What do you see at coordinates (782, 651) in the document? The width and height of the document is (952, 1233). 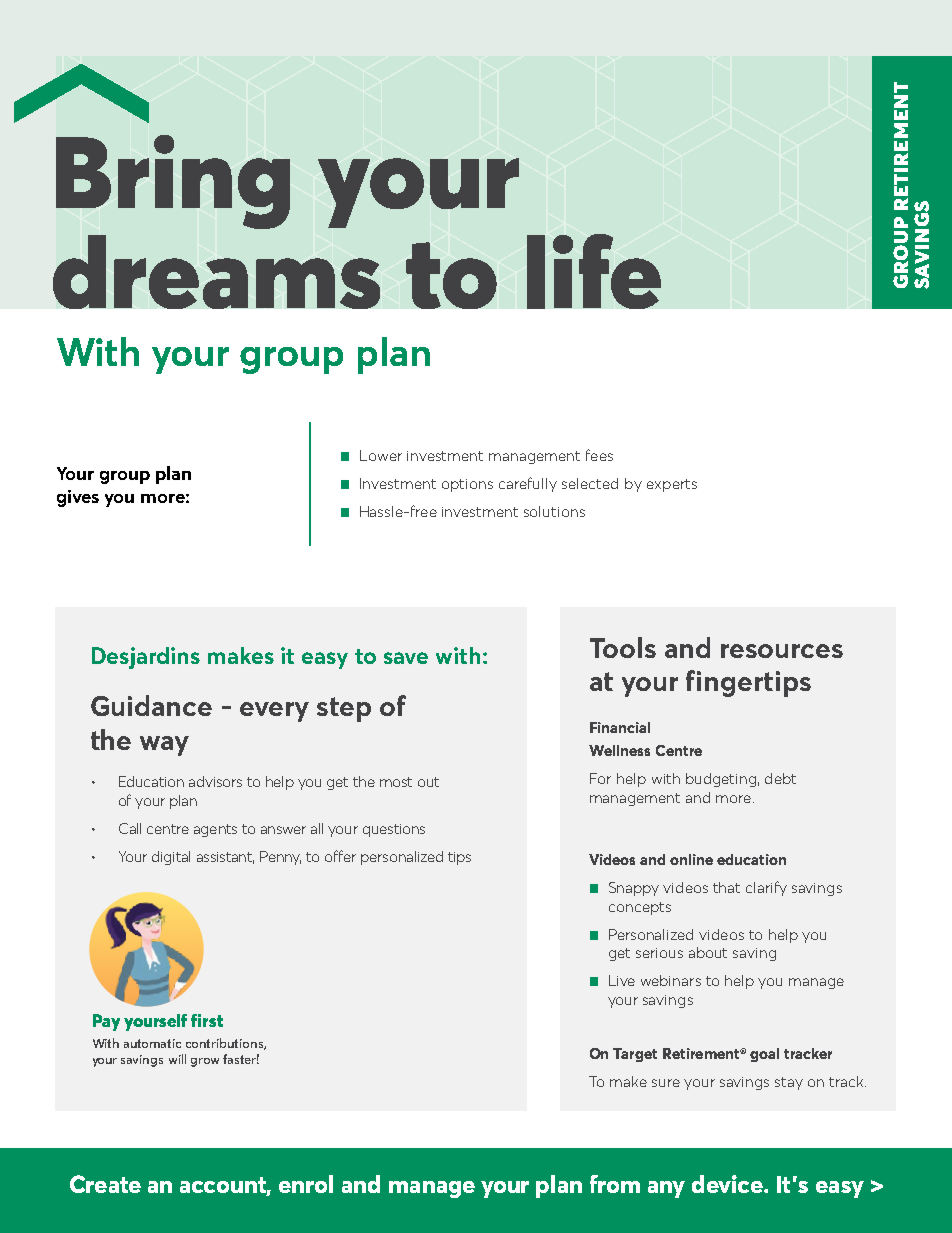 I see `resources` at bounding box center [782, 651].
